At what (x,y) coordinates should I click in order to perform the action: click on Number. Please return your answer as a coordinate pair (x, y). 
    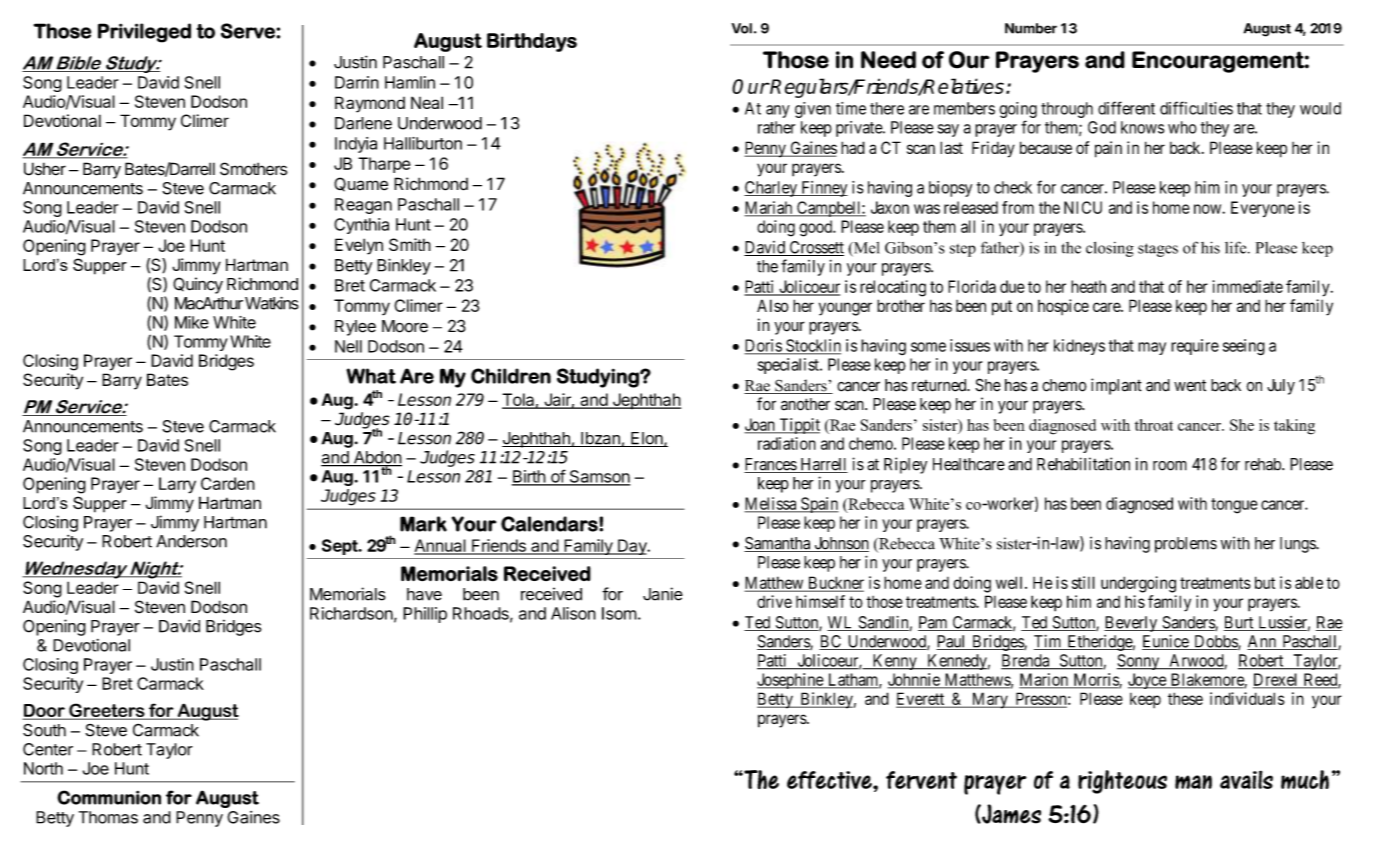
    Looking at the image, I should click on (1031, 28).
